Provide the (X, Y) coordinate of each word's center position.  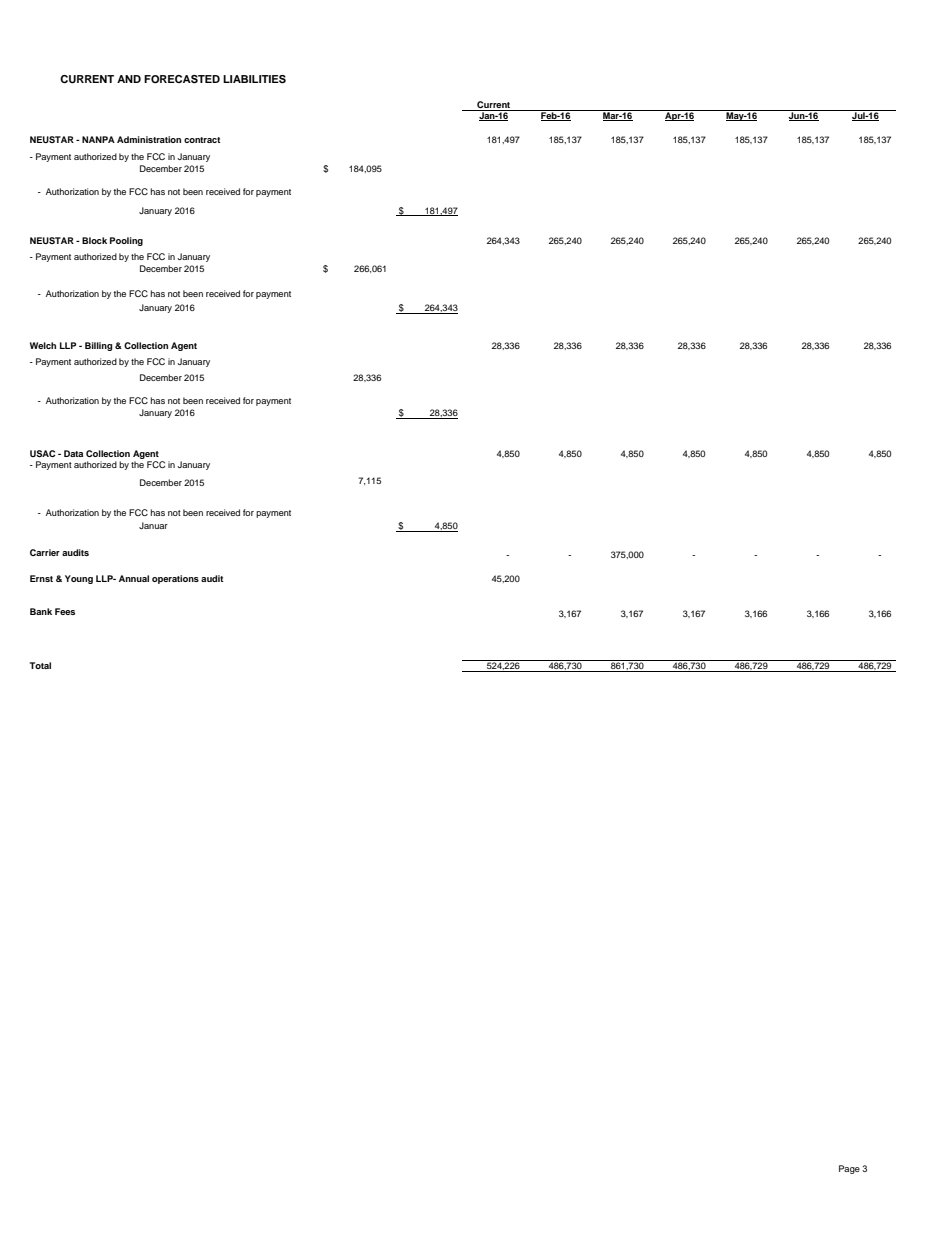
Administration (149, 139)
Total (40, 665)
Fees (65, 611)
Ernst (41, 578)
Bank (41, 611)
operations (175, 579)
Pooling (126, 241)
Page (849, 1169)
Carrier (45, 552)
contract (202, 140)
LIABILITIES (254, 79)
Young (79, 579)
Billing (98, 346)
